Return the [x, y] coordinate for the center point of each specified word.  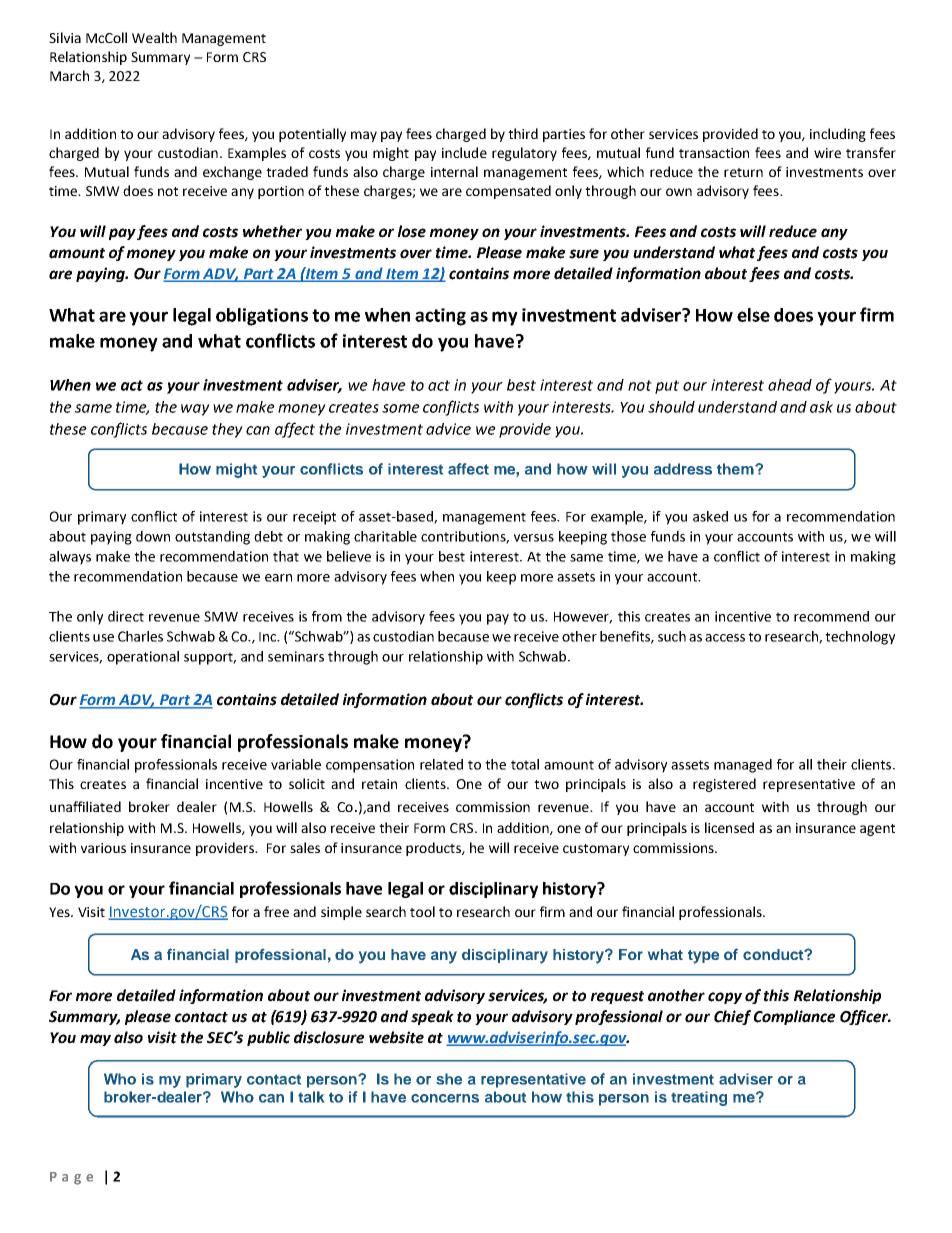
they [227, 430]
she [449, 1079]
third [523, 133]
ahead [790, 385]
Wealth [154, 37]
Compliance [794, 1017]
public [268, 1038]
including [838, 135]
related [441, 764]
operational [143, 658]
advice [448, 429]
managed [743, 766]
